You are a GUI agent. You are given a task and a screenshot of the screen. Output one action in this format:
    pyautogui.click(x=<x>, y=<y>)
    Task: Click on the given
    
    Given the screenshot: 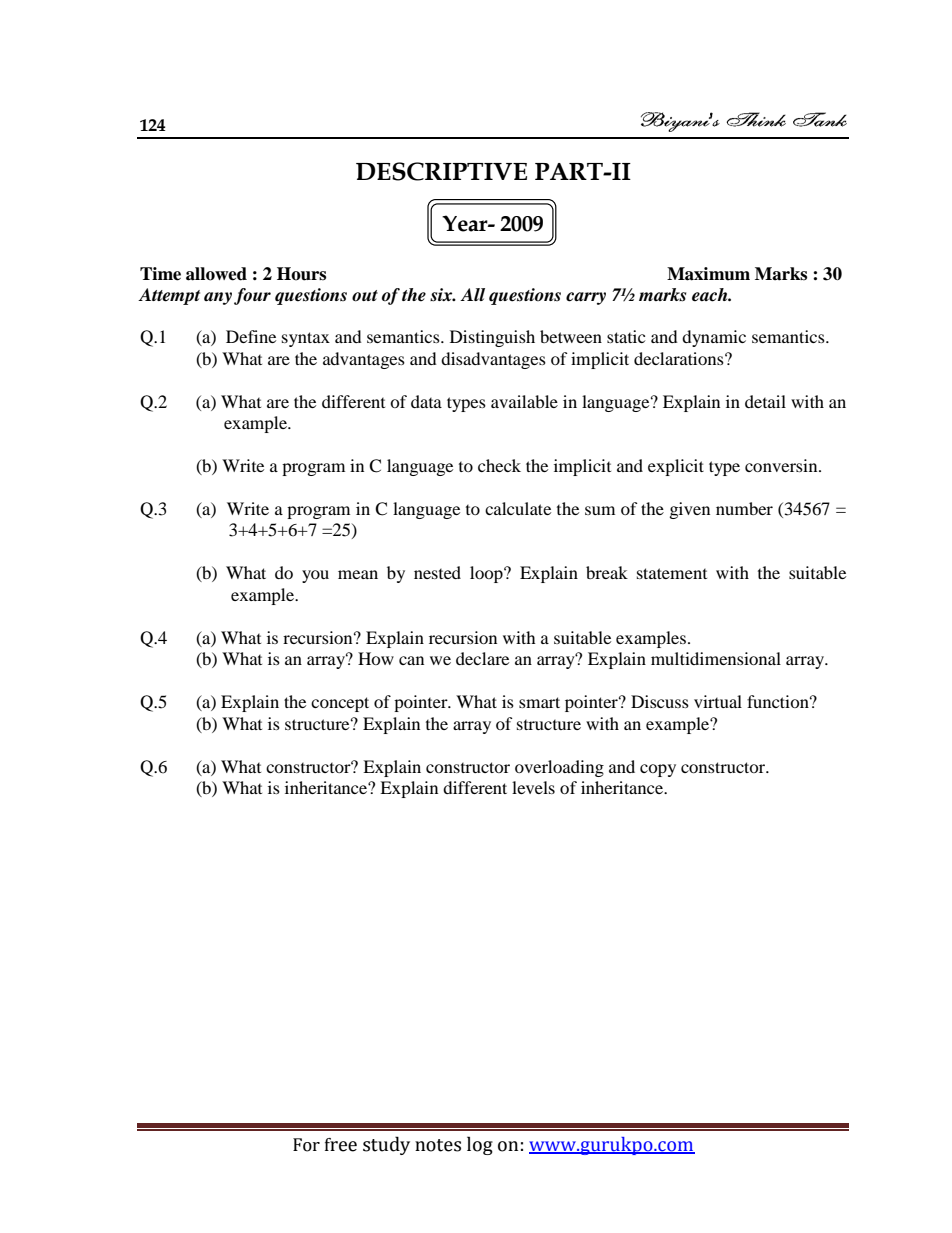 What is the action you would take?
    pyautogui.click(x=690, y=510)
